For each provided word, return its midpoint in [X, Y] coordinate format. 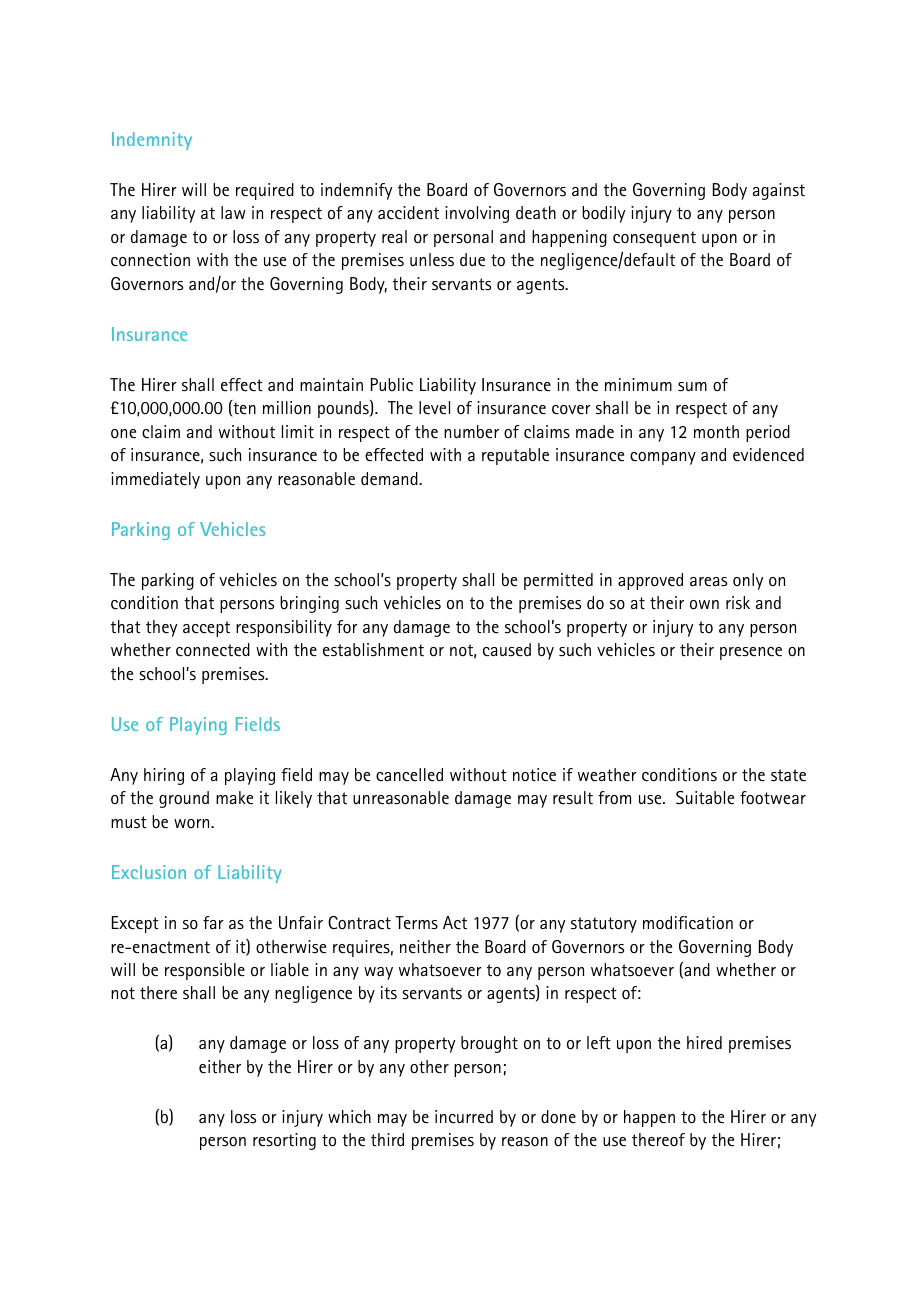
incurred [464, 1117]
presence [751, 653]
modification [688, 923]
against [779, 191]
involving [477, 214]
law [233, 212]
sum [692, 386]
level [434, 408]
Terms [416, 923]
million [287, 407]
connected [213, 650]
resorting [284, 1141]
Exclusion [149, 872]
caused [507, 650]
